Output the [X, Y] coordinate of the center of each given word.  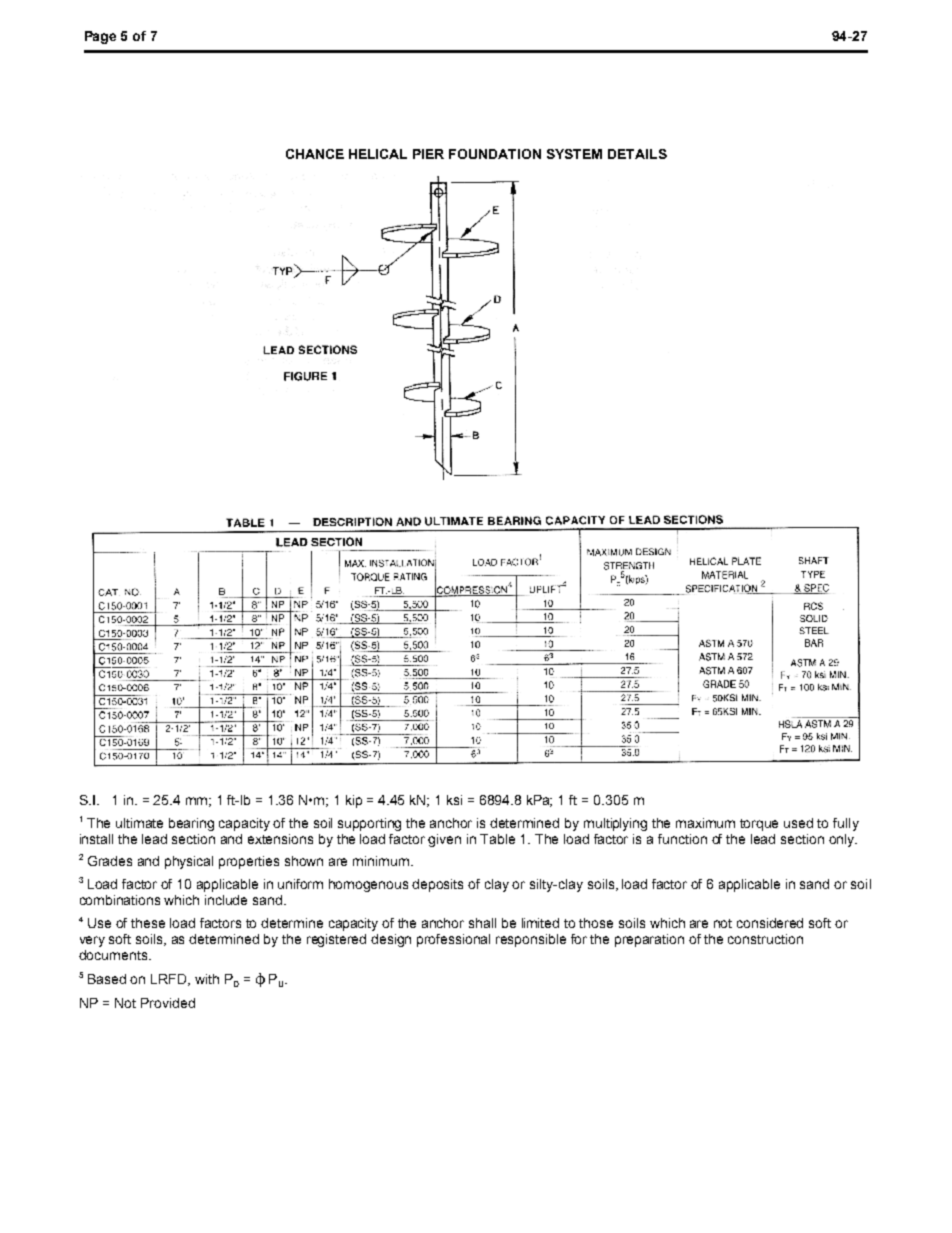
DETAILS [637, 154]
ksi [454, 800]
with [207, 979]
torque [759, 825]
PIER [428, 154]
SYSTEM [574, 154]
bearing [191, 824]
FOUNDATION [495, 154]
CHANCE [315, 154]
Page [100, 37]
